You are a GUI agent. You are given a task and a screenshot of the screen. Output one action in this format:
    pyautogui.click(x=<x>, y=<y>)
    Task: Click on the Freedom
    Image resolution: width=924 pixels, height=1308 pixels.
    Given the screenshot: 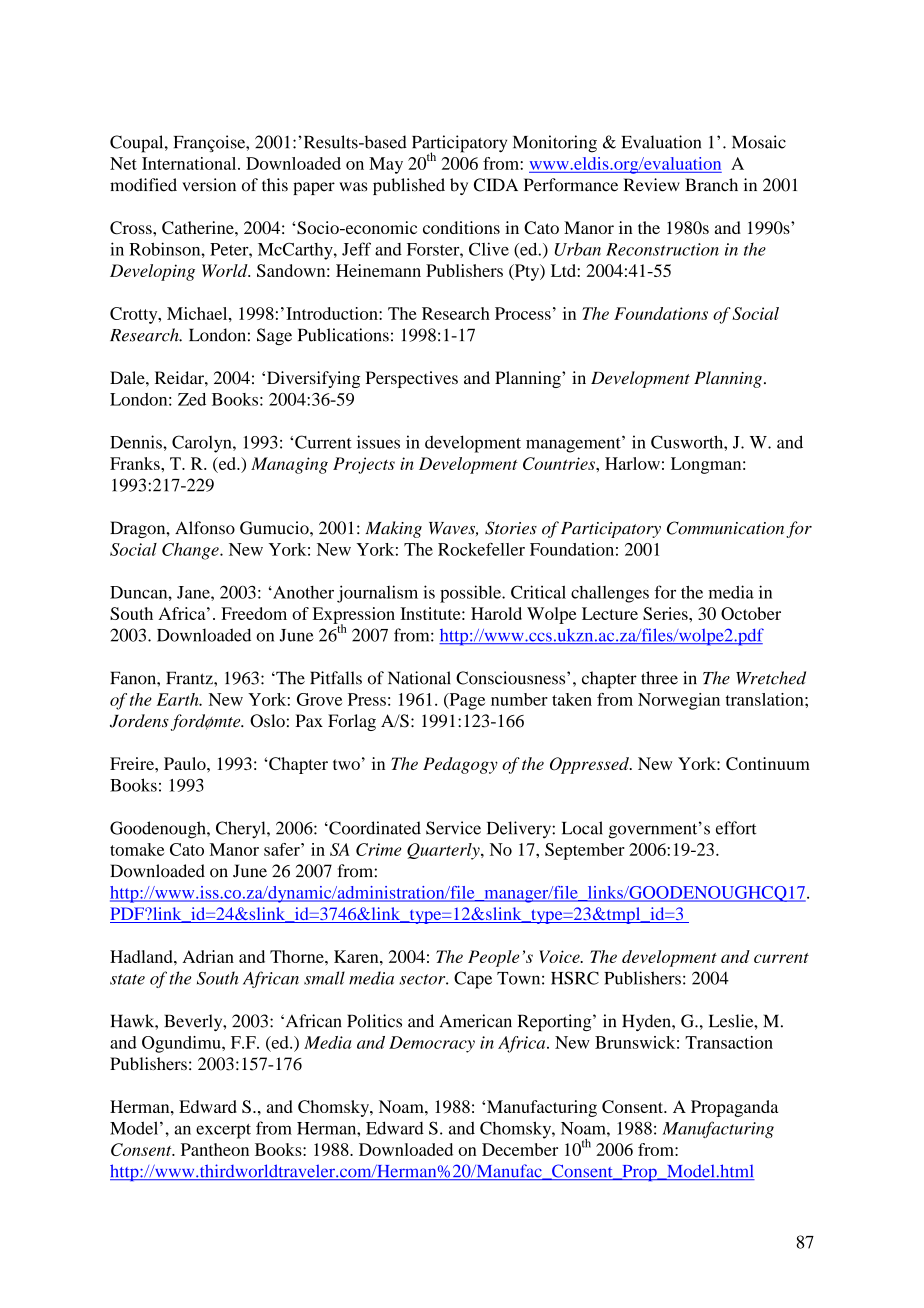 What is the action you would take?
    pyautogui.click(x=254, y=613)
